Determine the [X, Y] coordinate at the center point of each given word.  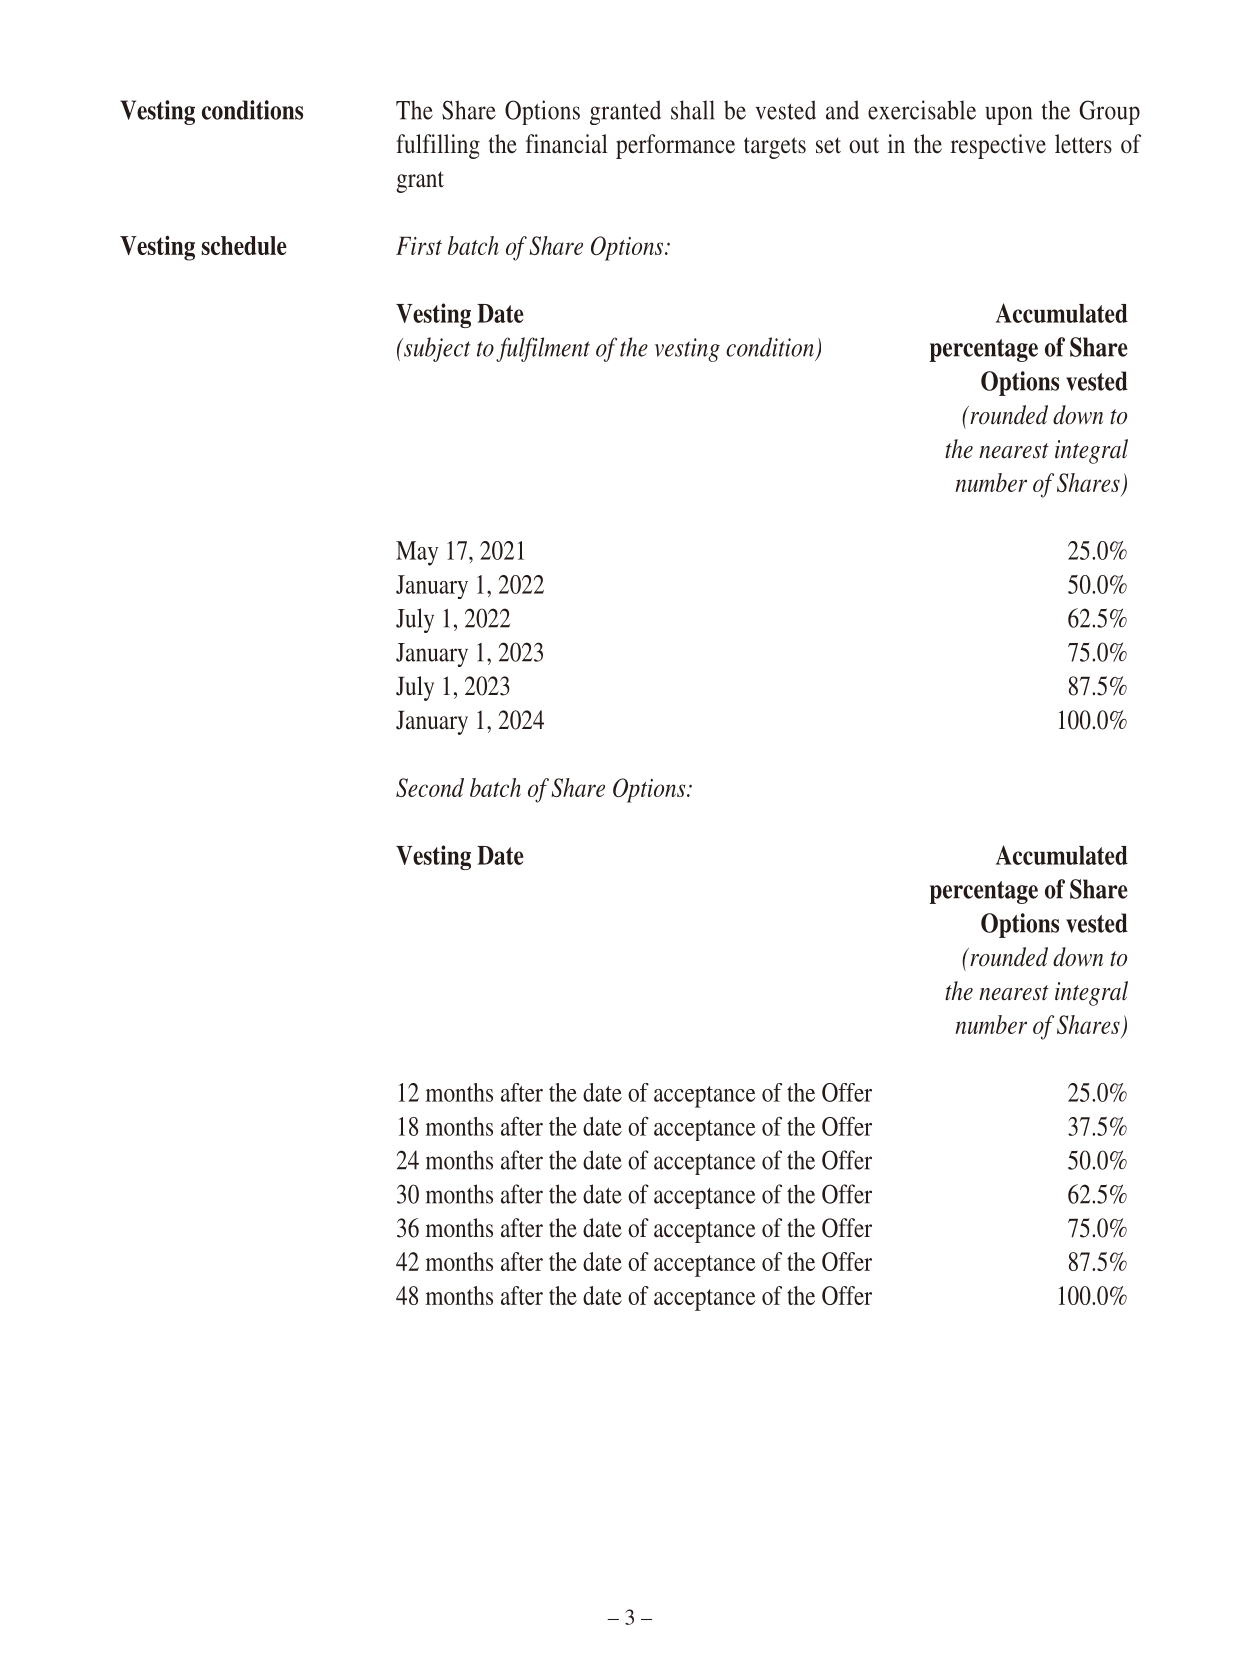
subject [436, 349]
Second [430, 787]
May [417, 553]
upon [1008, 115]
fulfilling [438, 146]
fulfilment [543, 349]
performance [675, 146]
